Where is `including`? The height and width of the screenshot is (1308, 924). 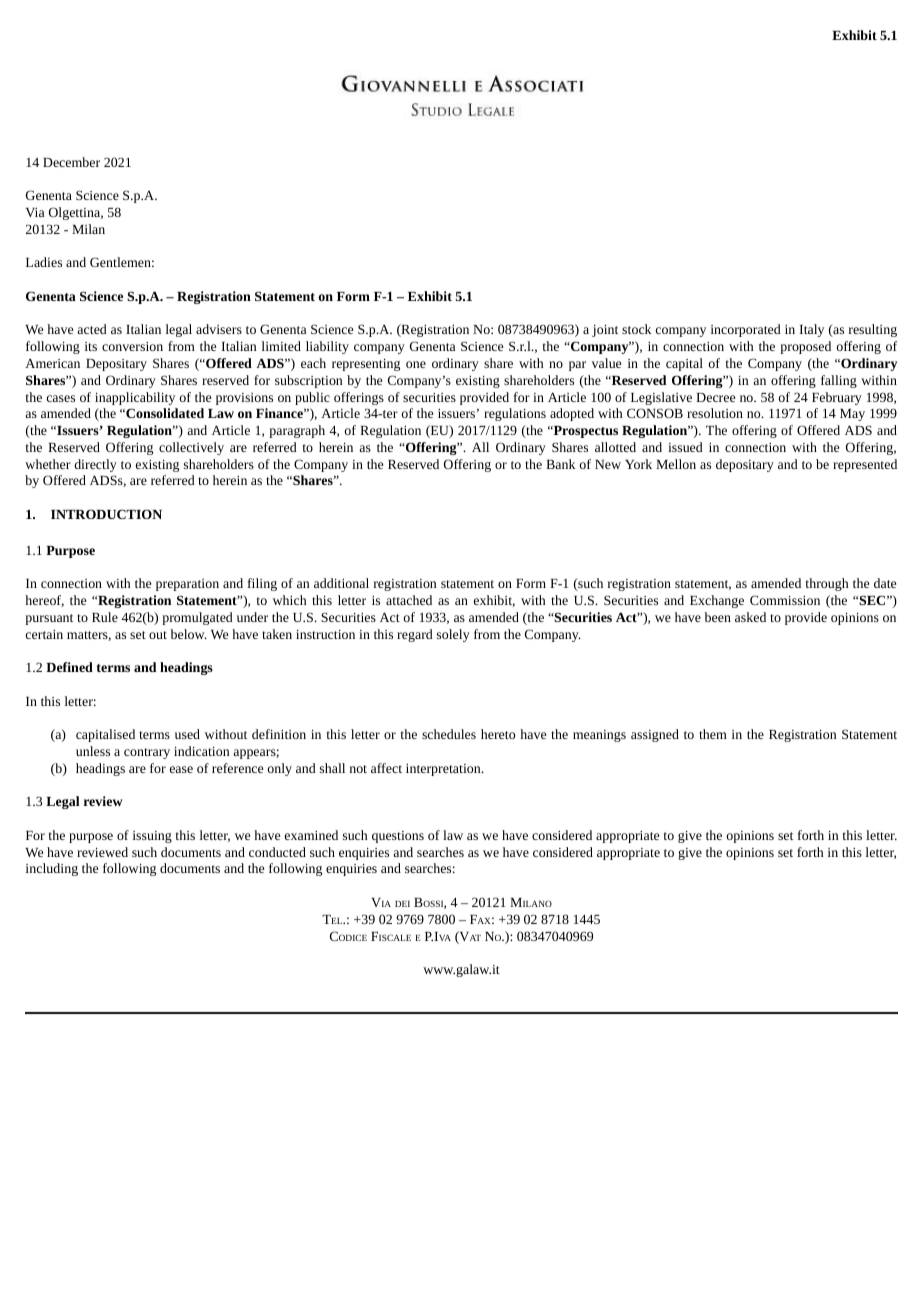
including is located at coordinates (52, 869).
